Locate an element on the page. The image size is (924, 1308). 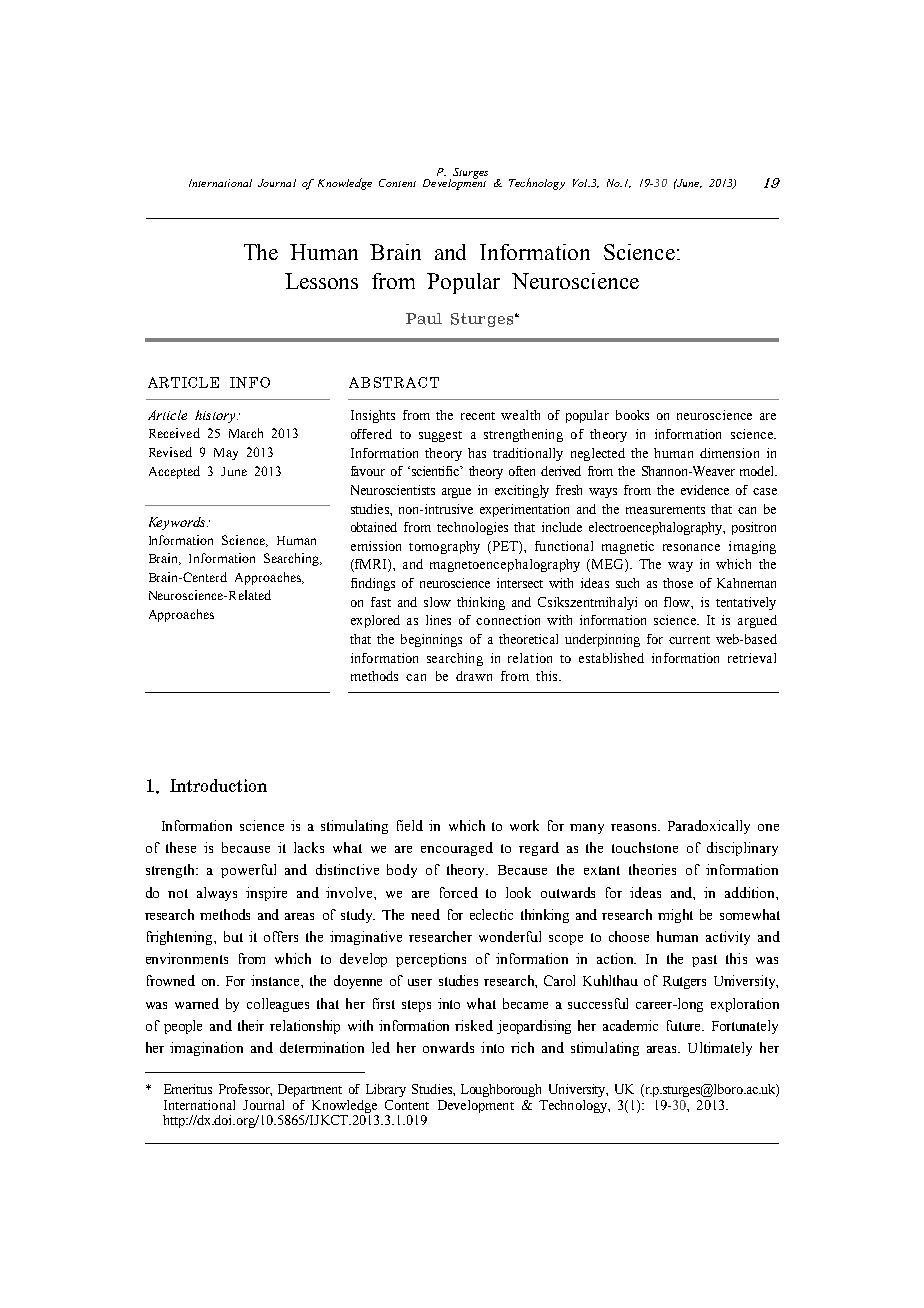
Ultimately is located at coordinates (720, 1049).
